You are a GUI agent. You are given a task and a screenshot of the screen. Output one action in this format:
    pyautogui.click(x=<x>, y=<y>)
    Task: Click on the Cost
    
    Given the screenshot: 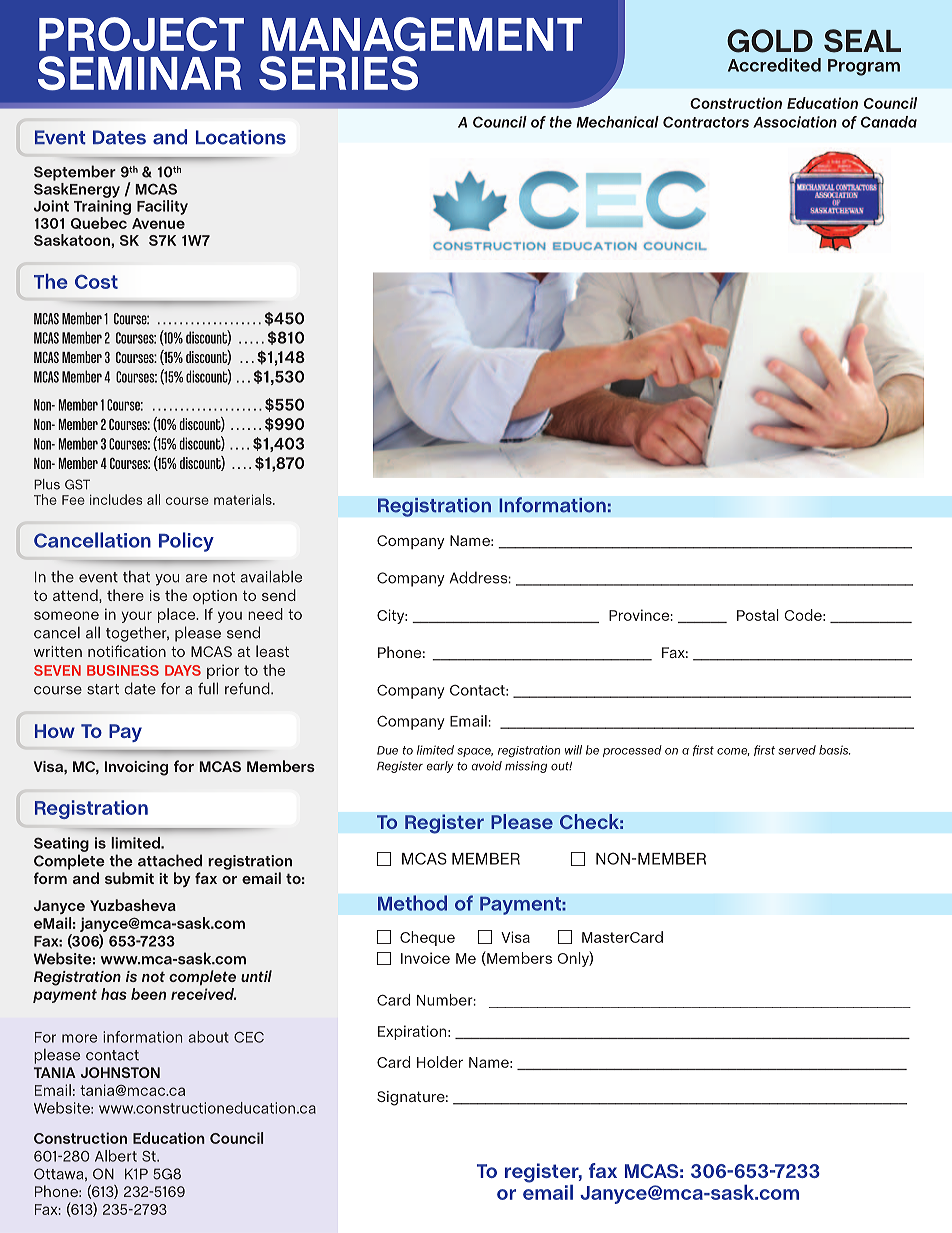 What is the action you would take?
    pyautogui.click(x=96, y=281)
